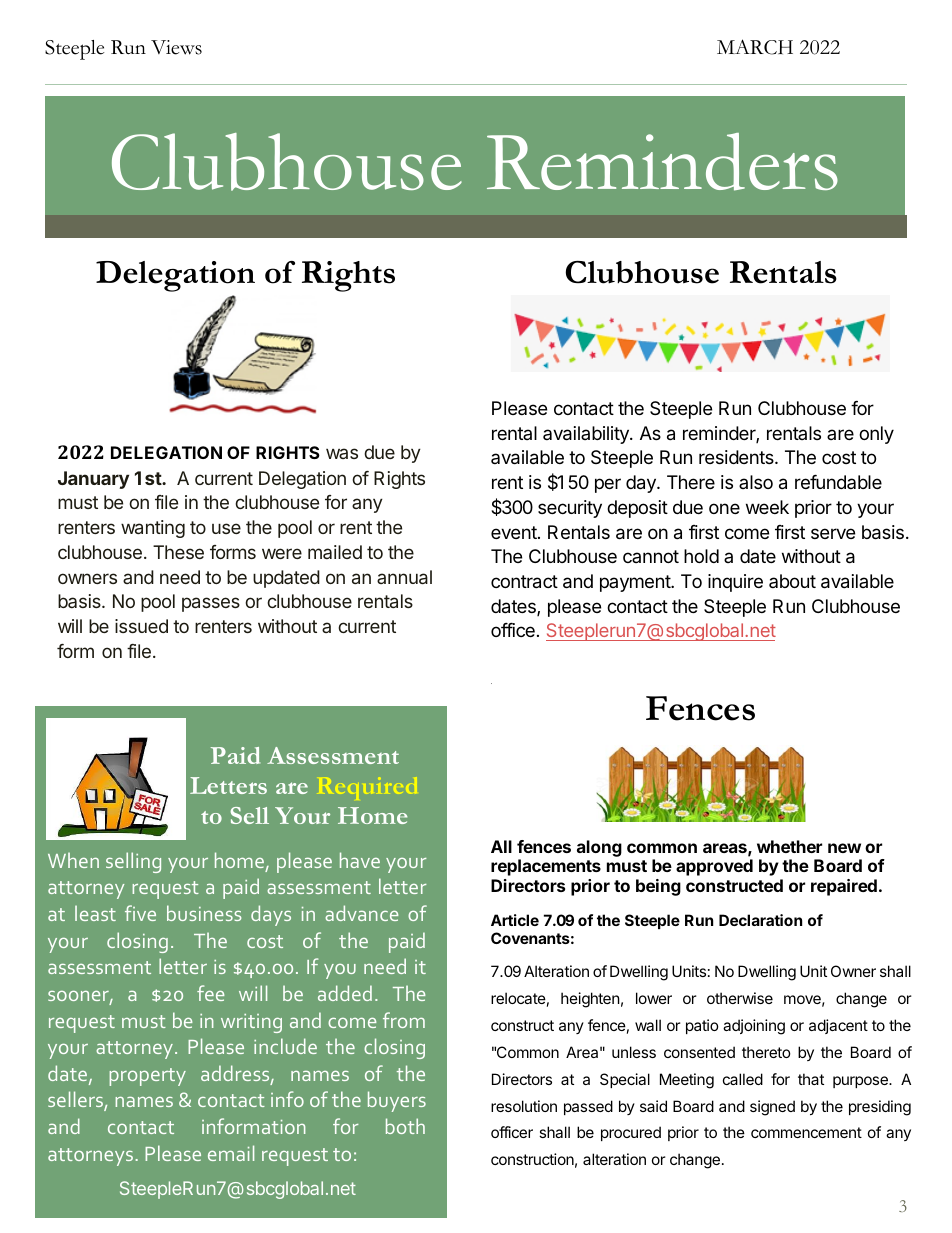 This document has height=1233, width=952. What do you see at coordinates (524, 582) in the document?
I see `contract` at bounding box center [524, 582].
